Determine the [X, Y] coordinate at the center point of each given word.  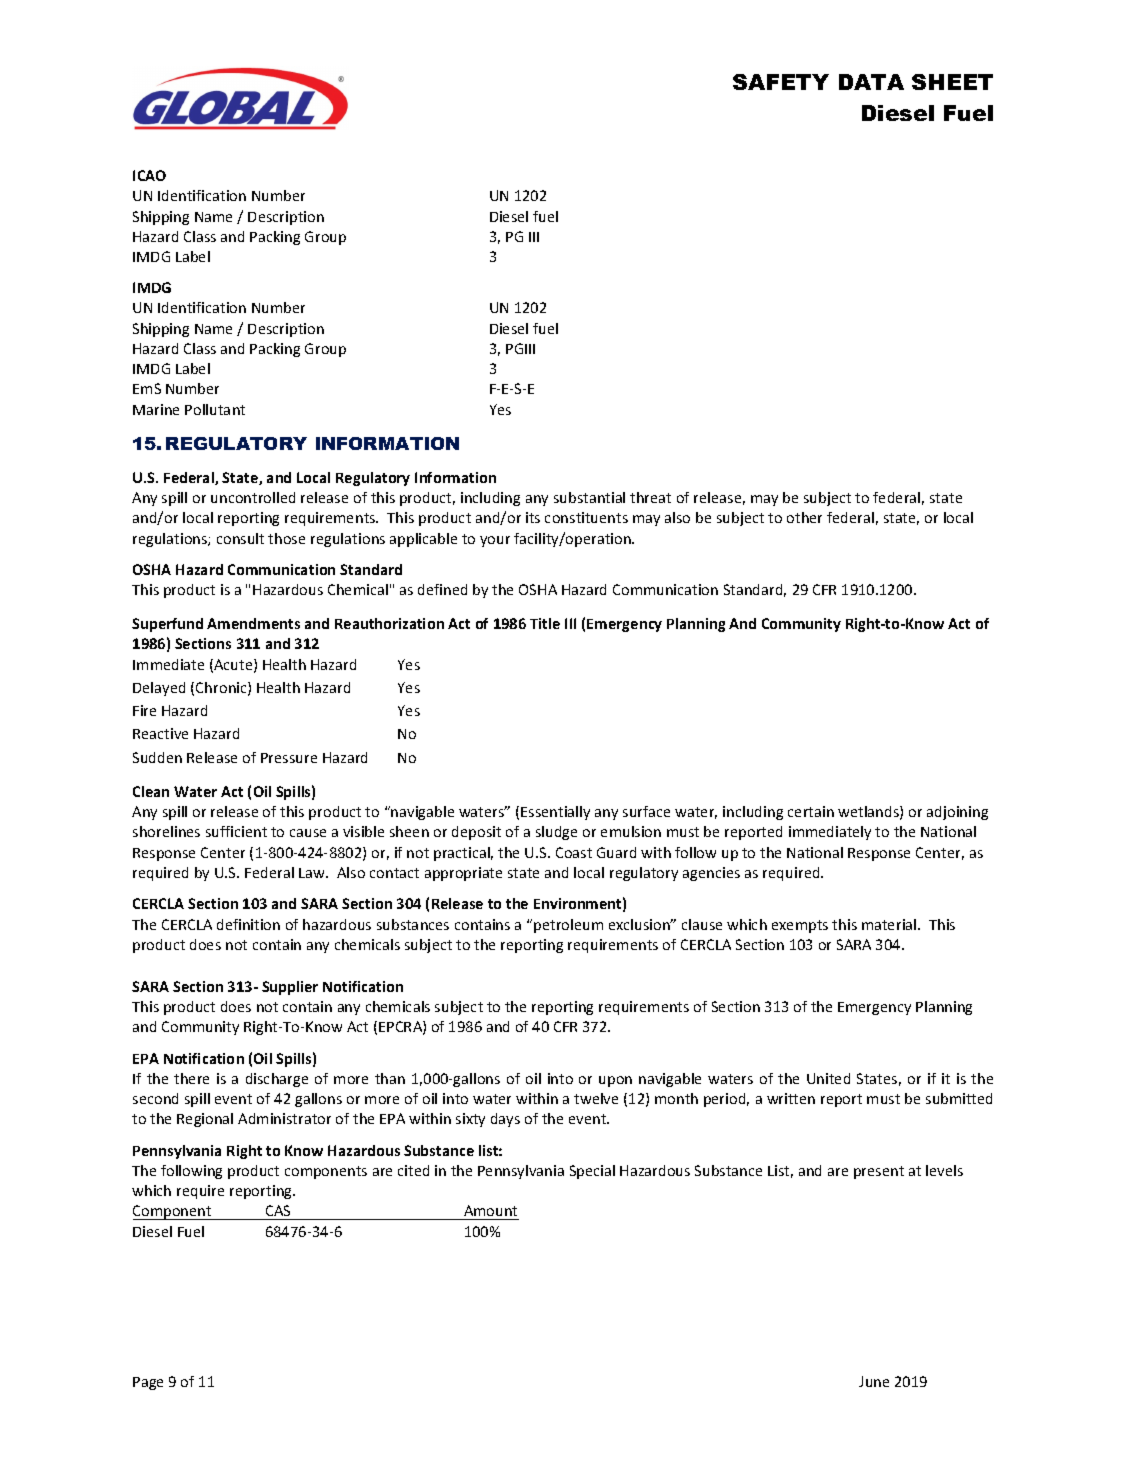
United [828, 1078]
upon [615, 1081]
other [804, 517]
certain [811, 811]
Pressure [289, 758]
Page [148, 1383]
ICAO [149, 175]
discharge [277, 1080]
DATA [871, 82]
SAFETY [781, 82]
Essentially [555, 813]
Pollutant [215, 409]
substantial [589, 497]
